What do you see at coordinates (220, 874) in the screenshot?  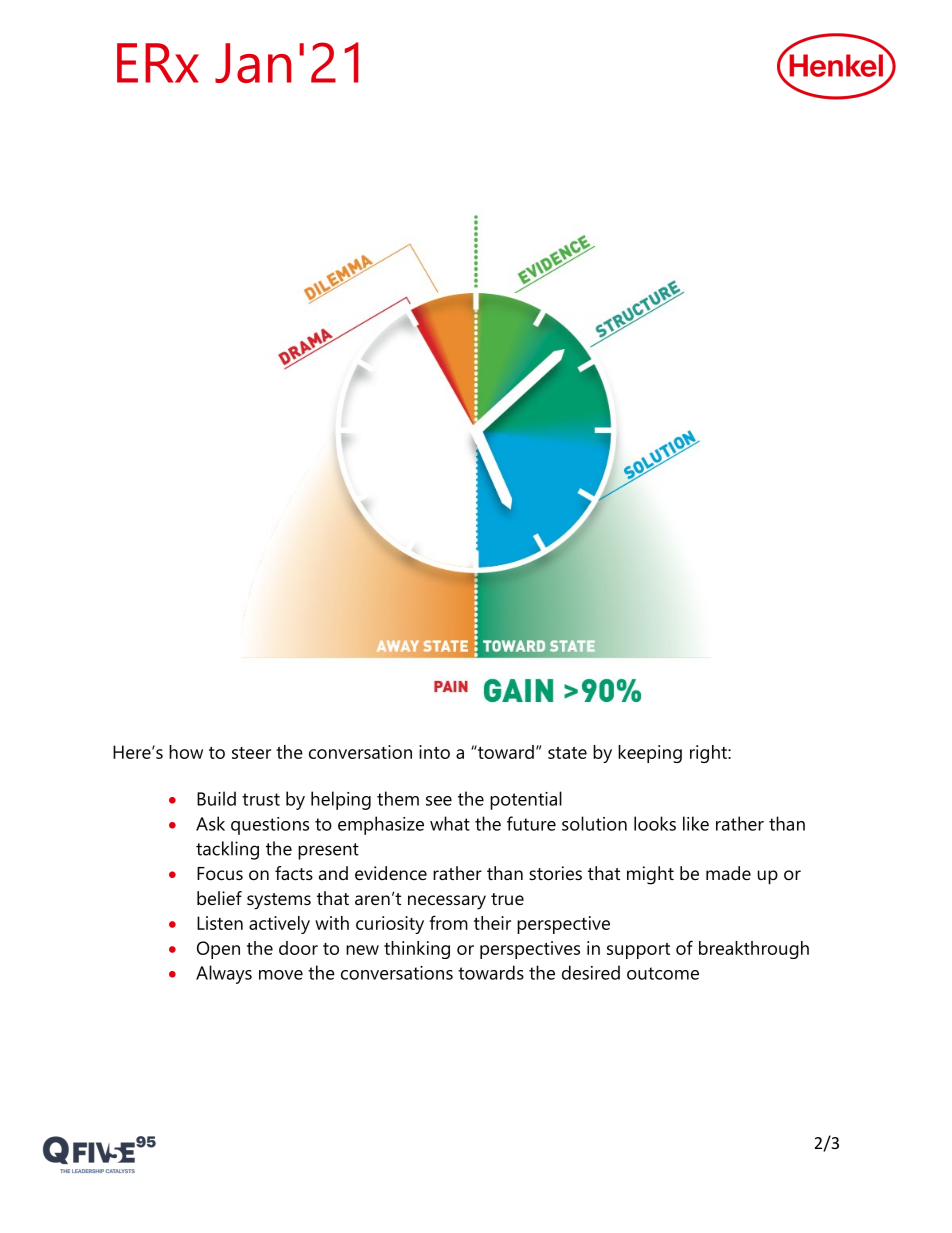 I see `Focus` at bounding box center [220, 874].
